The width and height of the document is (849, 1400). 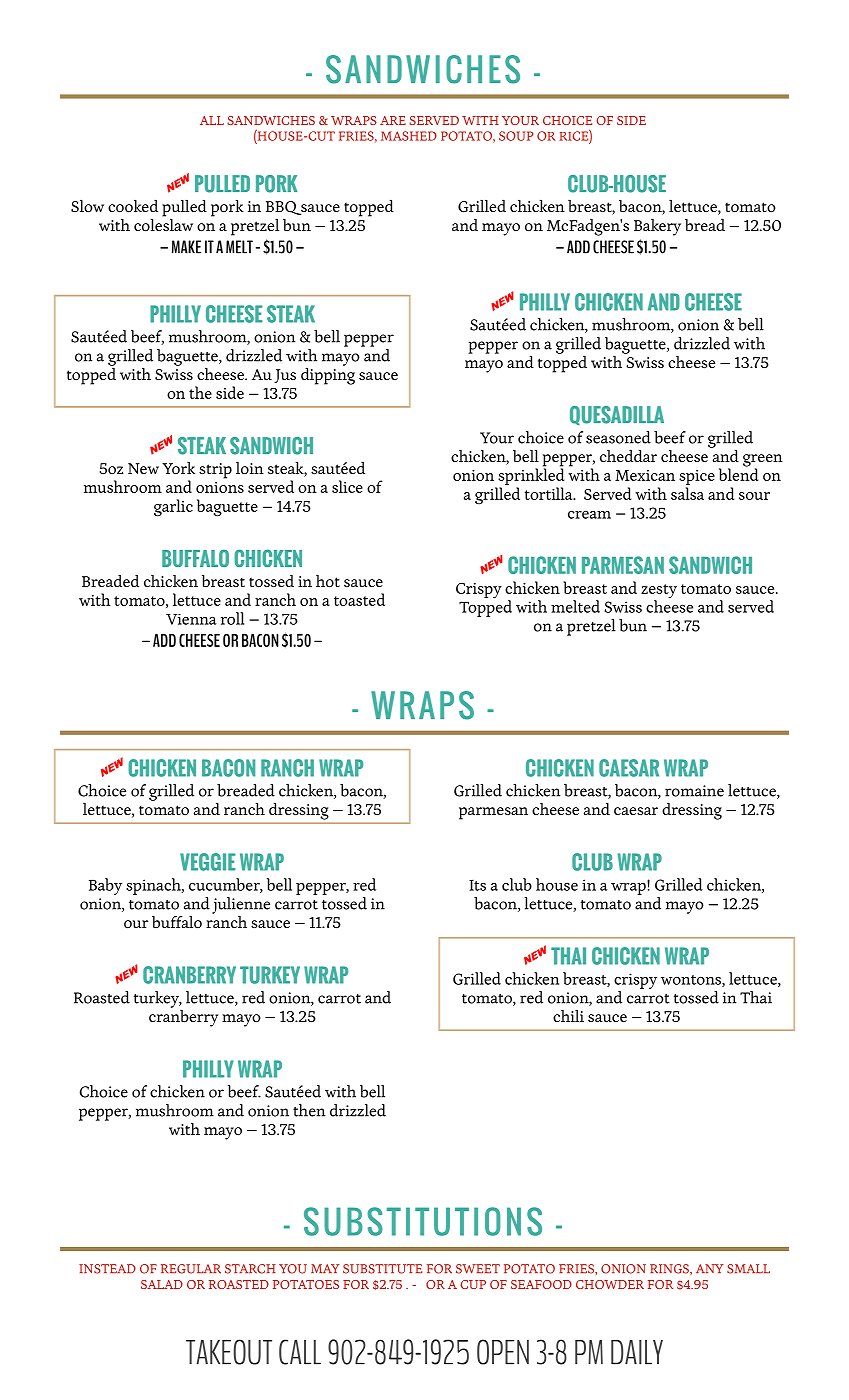 I want to click on VEGGIE, so click(x=207, y=862).
